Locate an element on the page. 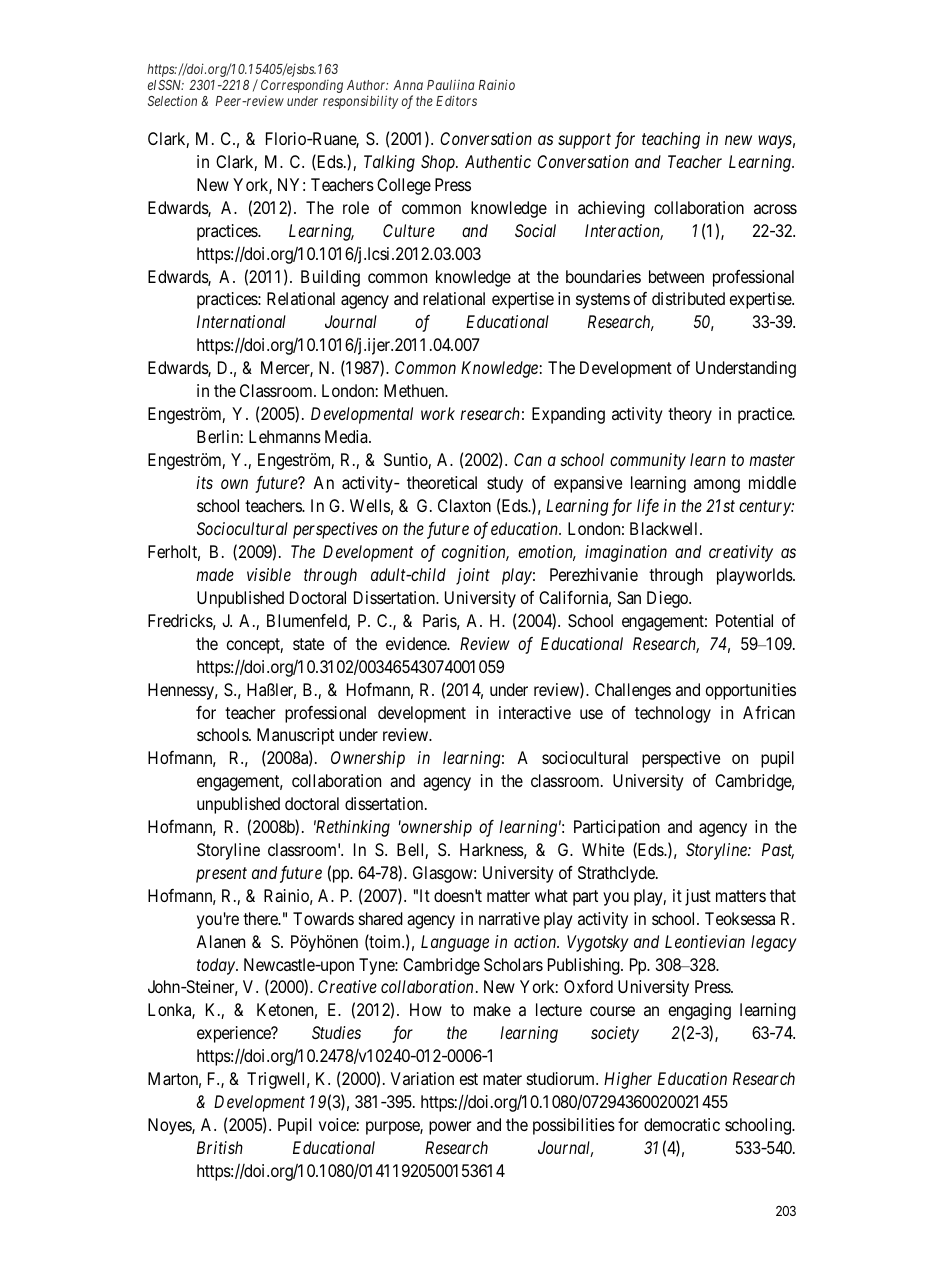  joint is located at coordinates (473, 576).
